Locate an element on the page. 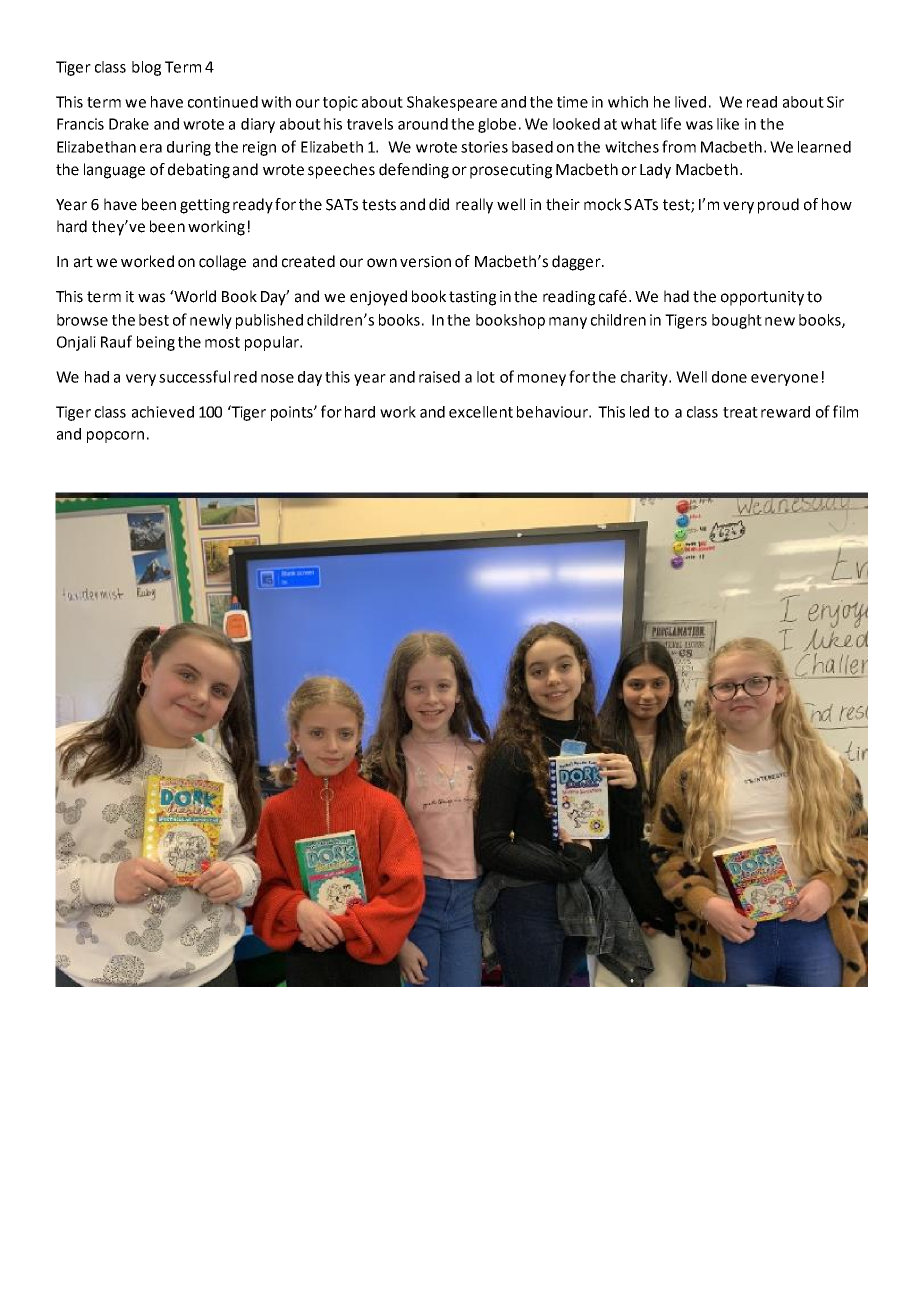 The width and height of the image is (924, 1308). blog is located at coordinates (146, 68).
